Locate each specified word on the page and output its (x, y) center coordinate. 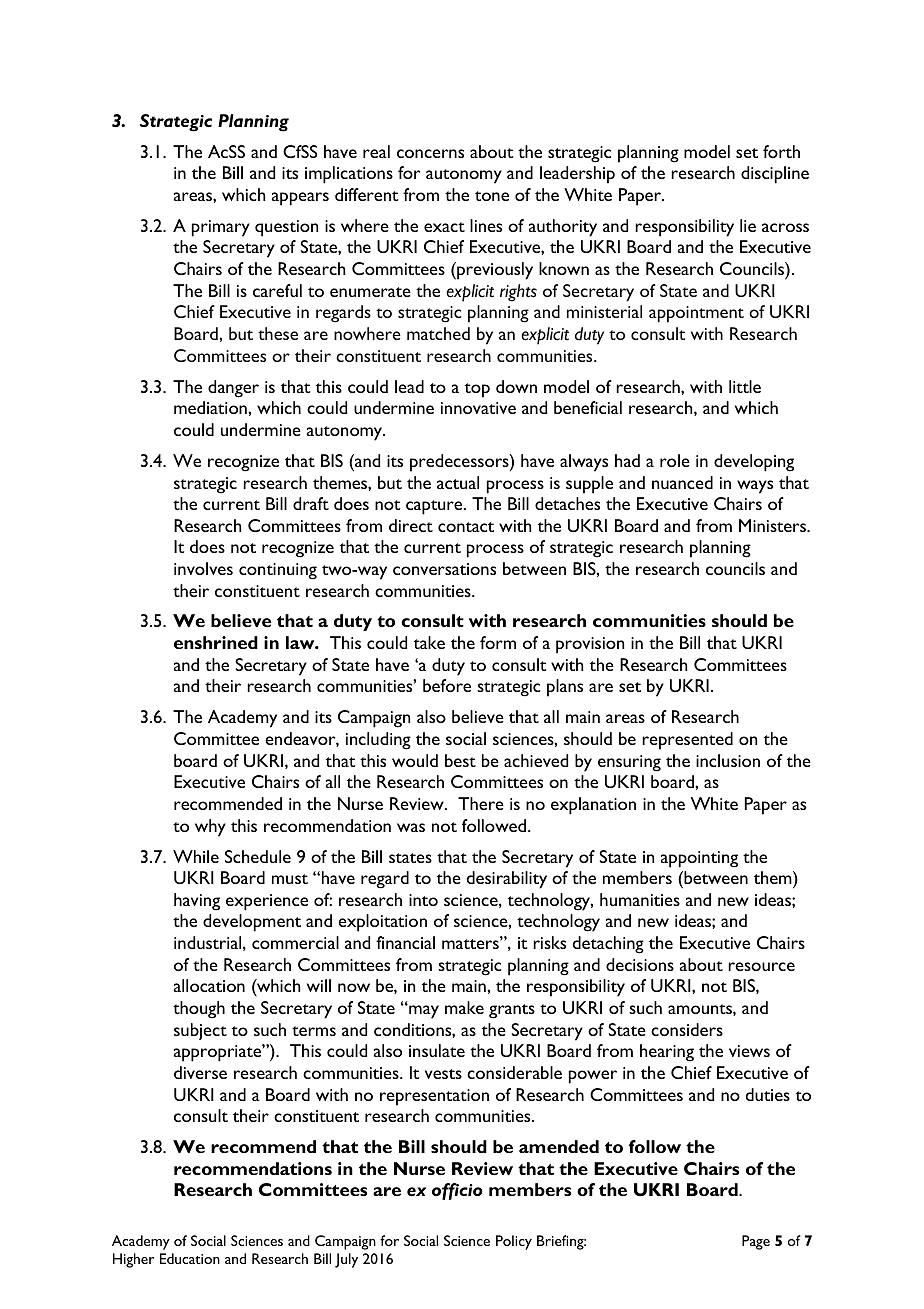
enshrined (216, 642)
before (447, 685)
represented (687, 741)
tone (492, 196)
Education (190, 1258)
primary (221, 228)
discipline (775, 175)
